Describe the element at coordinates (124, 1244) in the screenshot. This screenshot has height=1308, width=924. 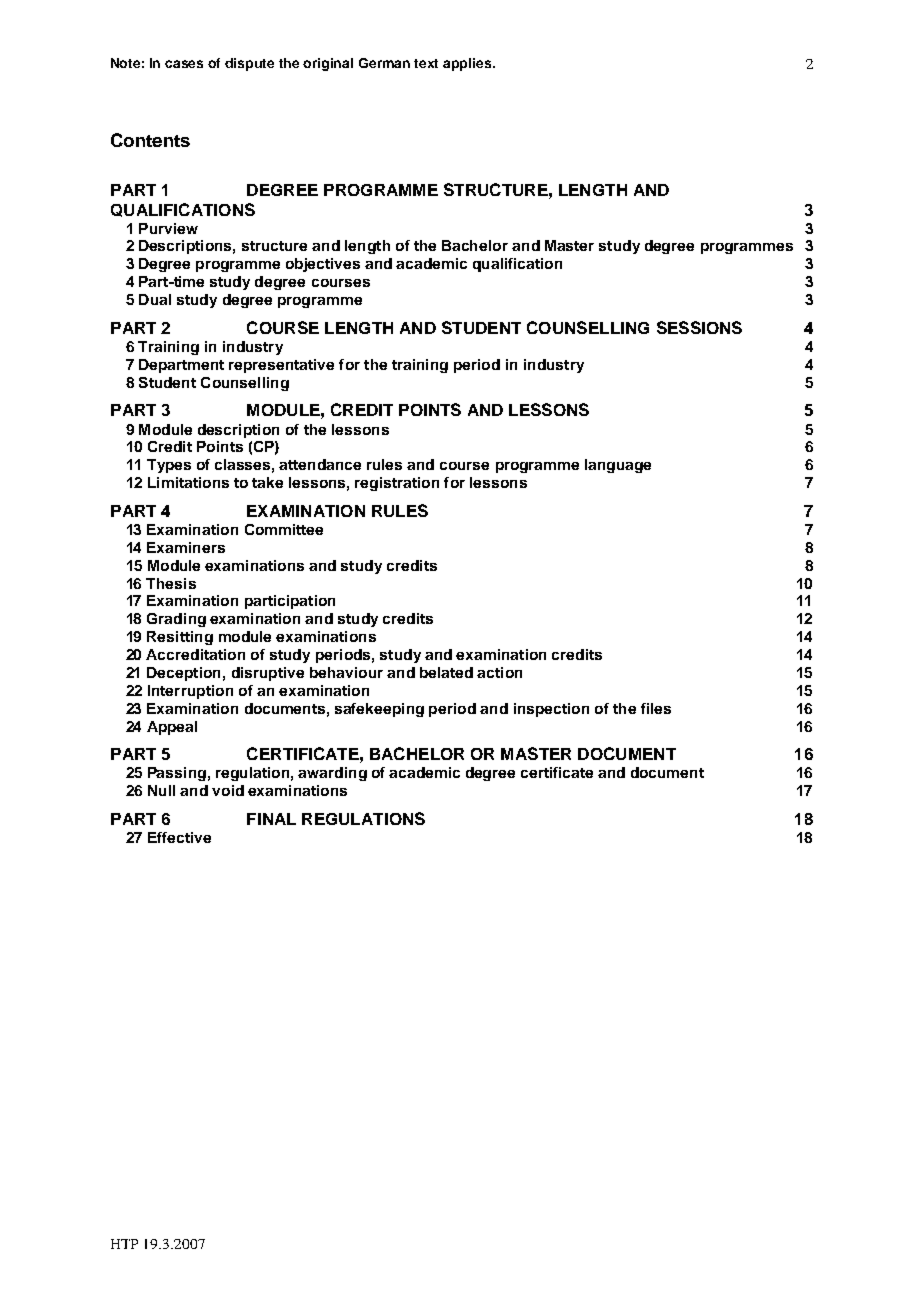
I see `HTP` at that location.
